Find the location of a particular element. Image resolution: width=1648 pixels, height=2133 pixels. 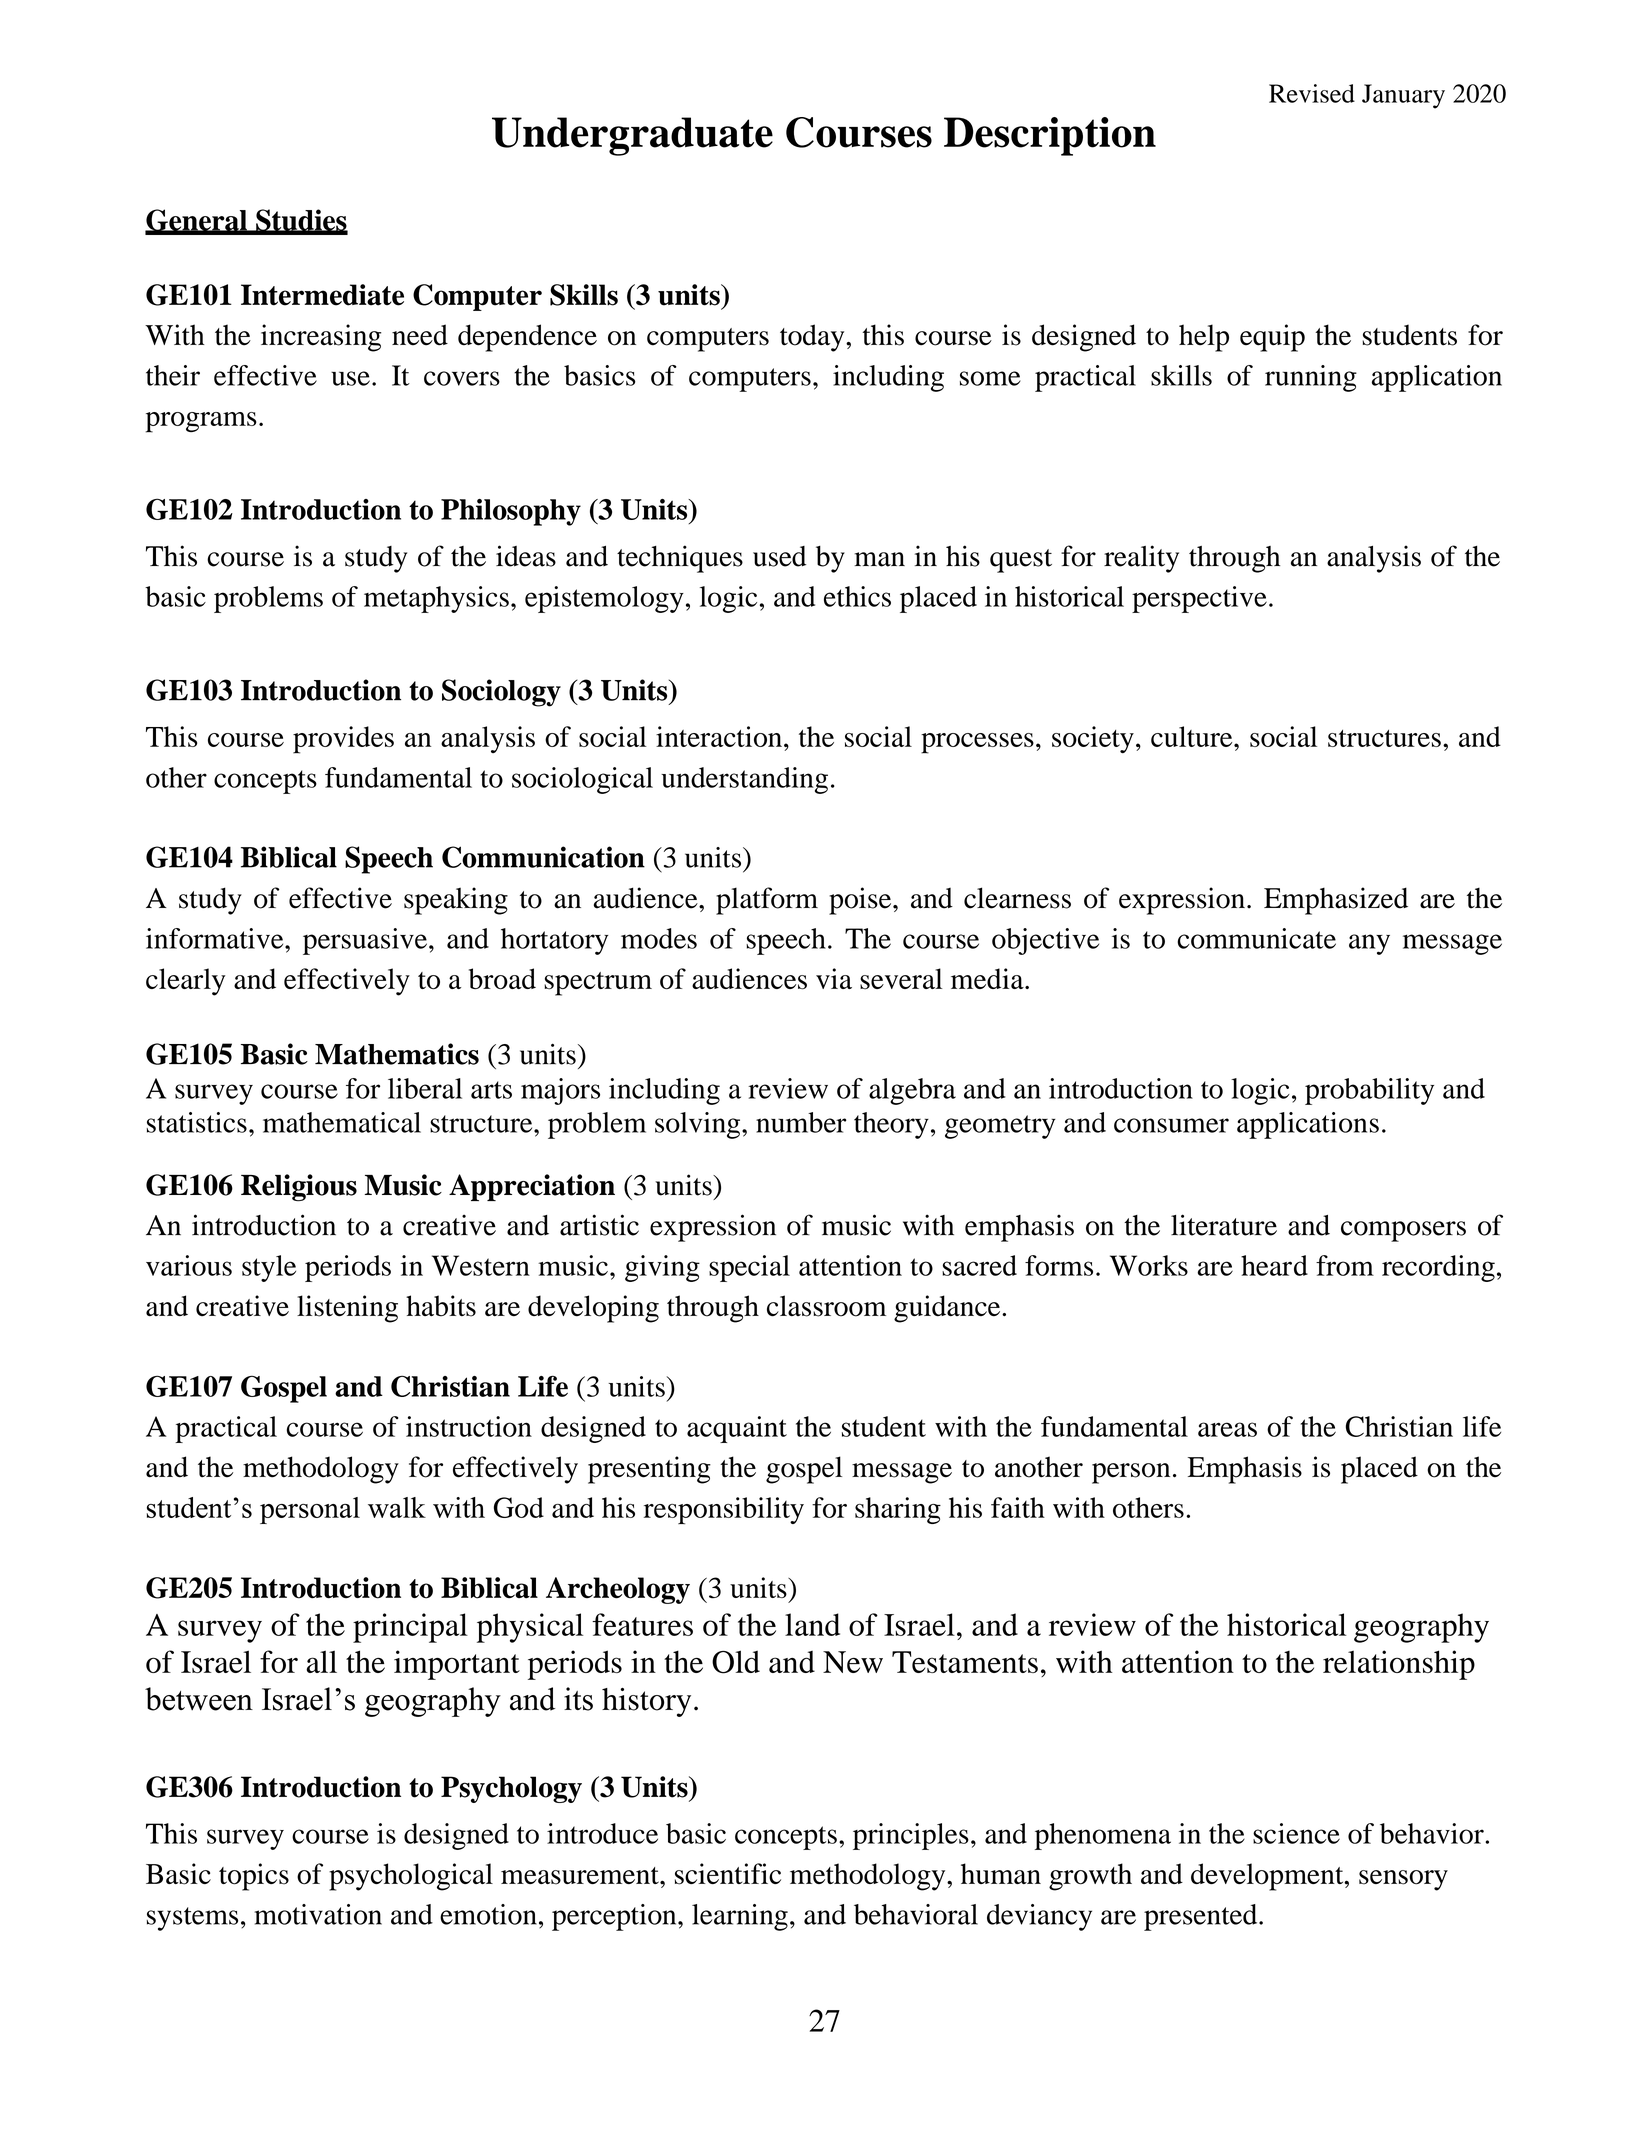

several is located at coordinates (901, 979).
